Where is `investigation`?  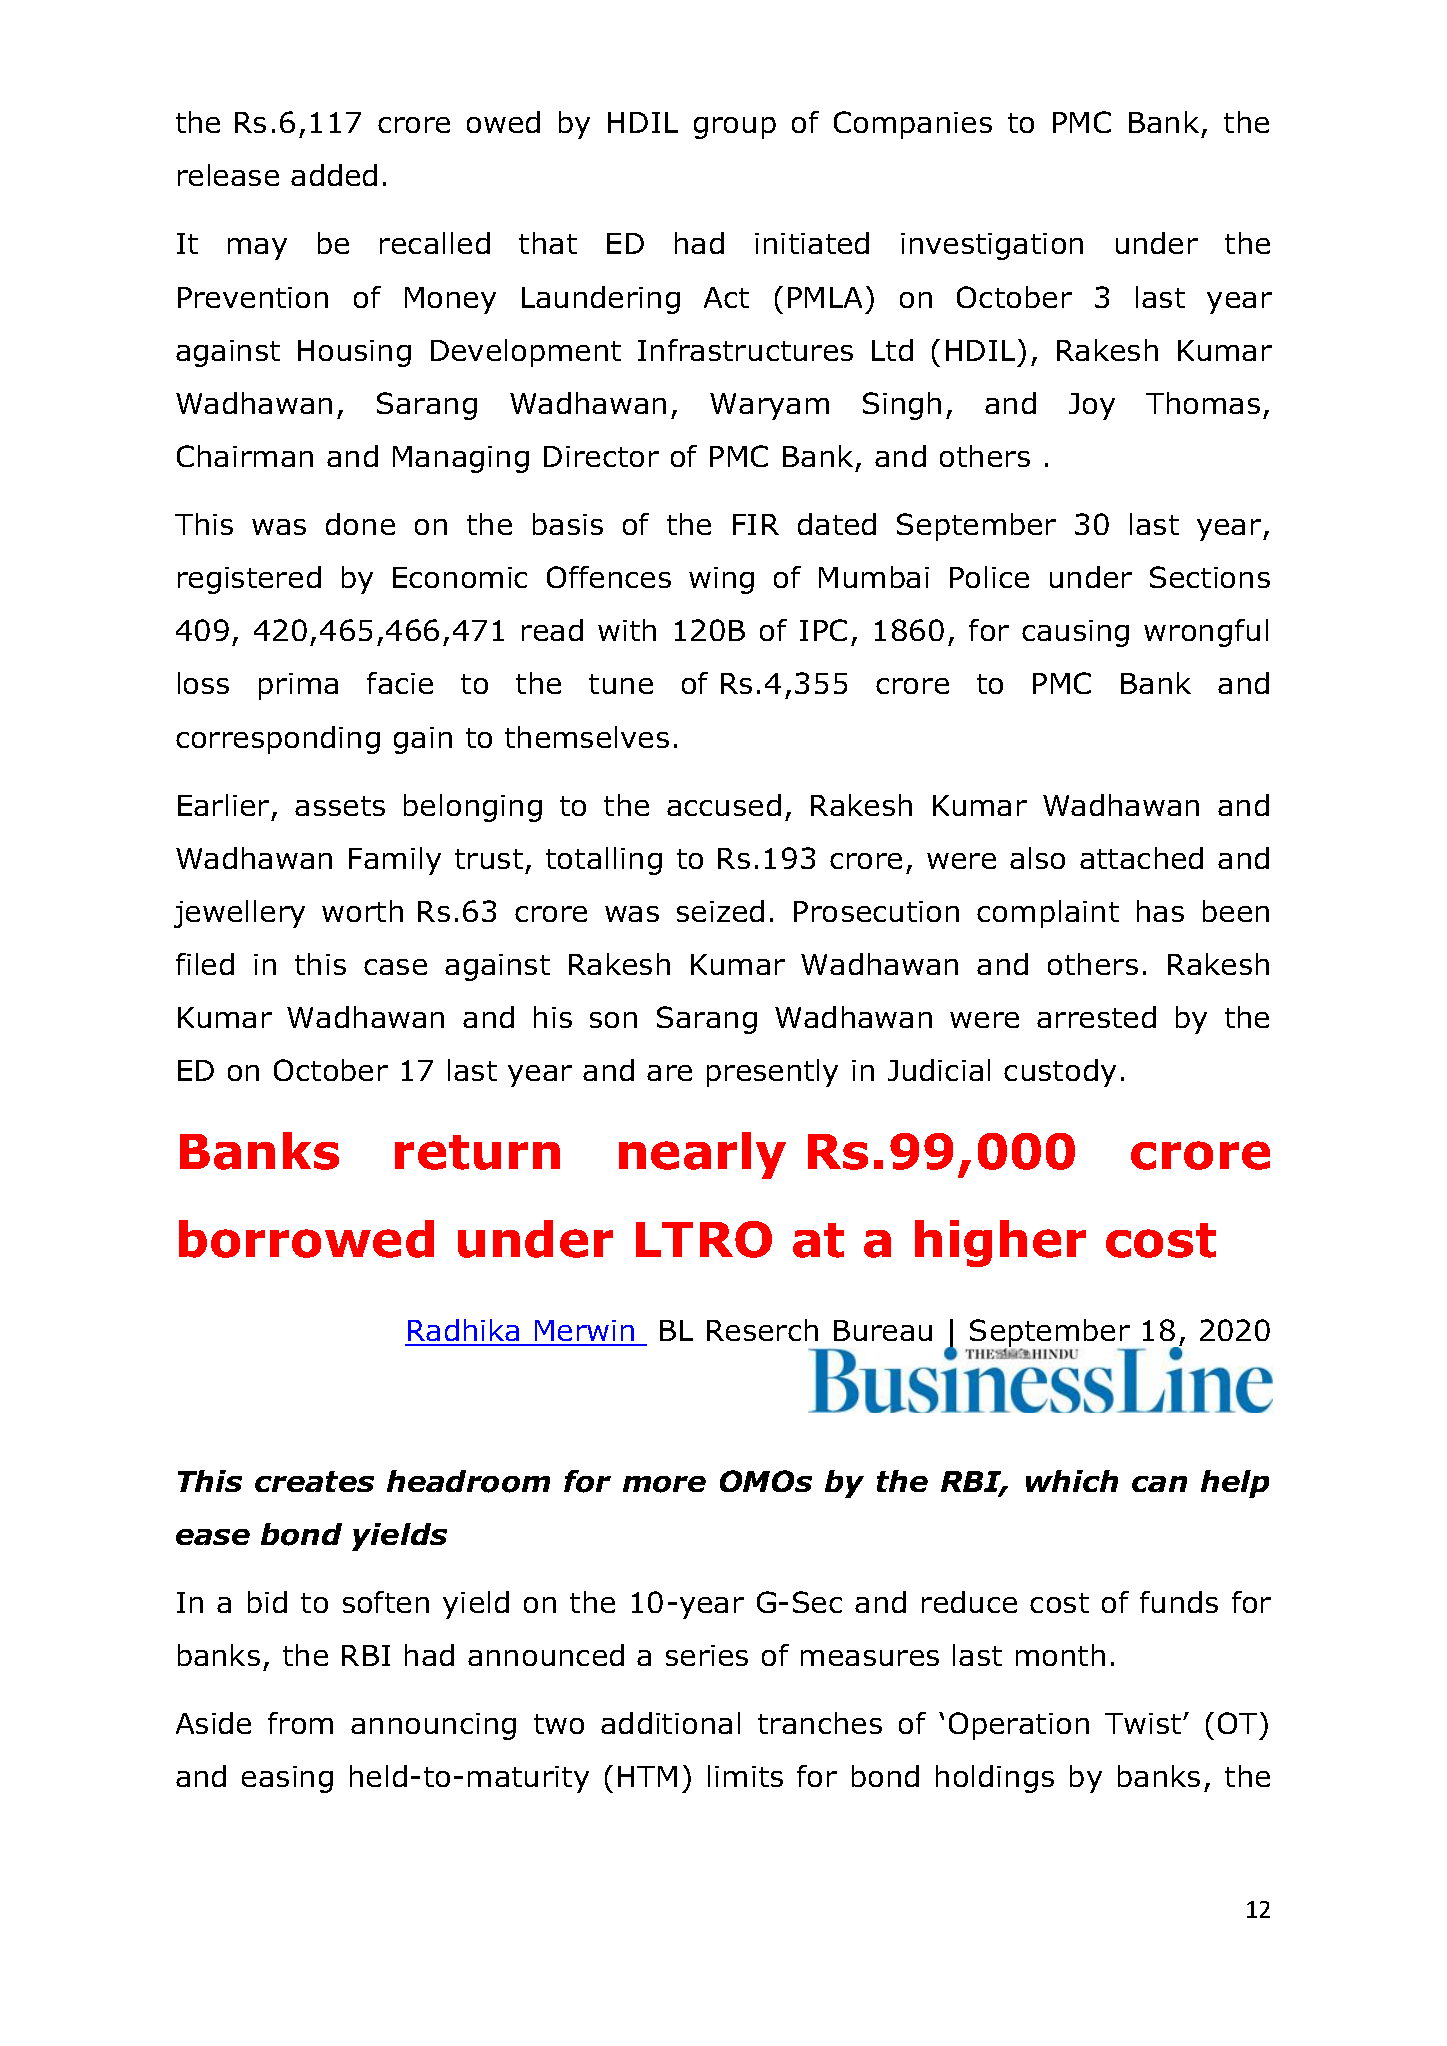
investigation is located at coordinates (992, 246).
